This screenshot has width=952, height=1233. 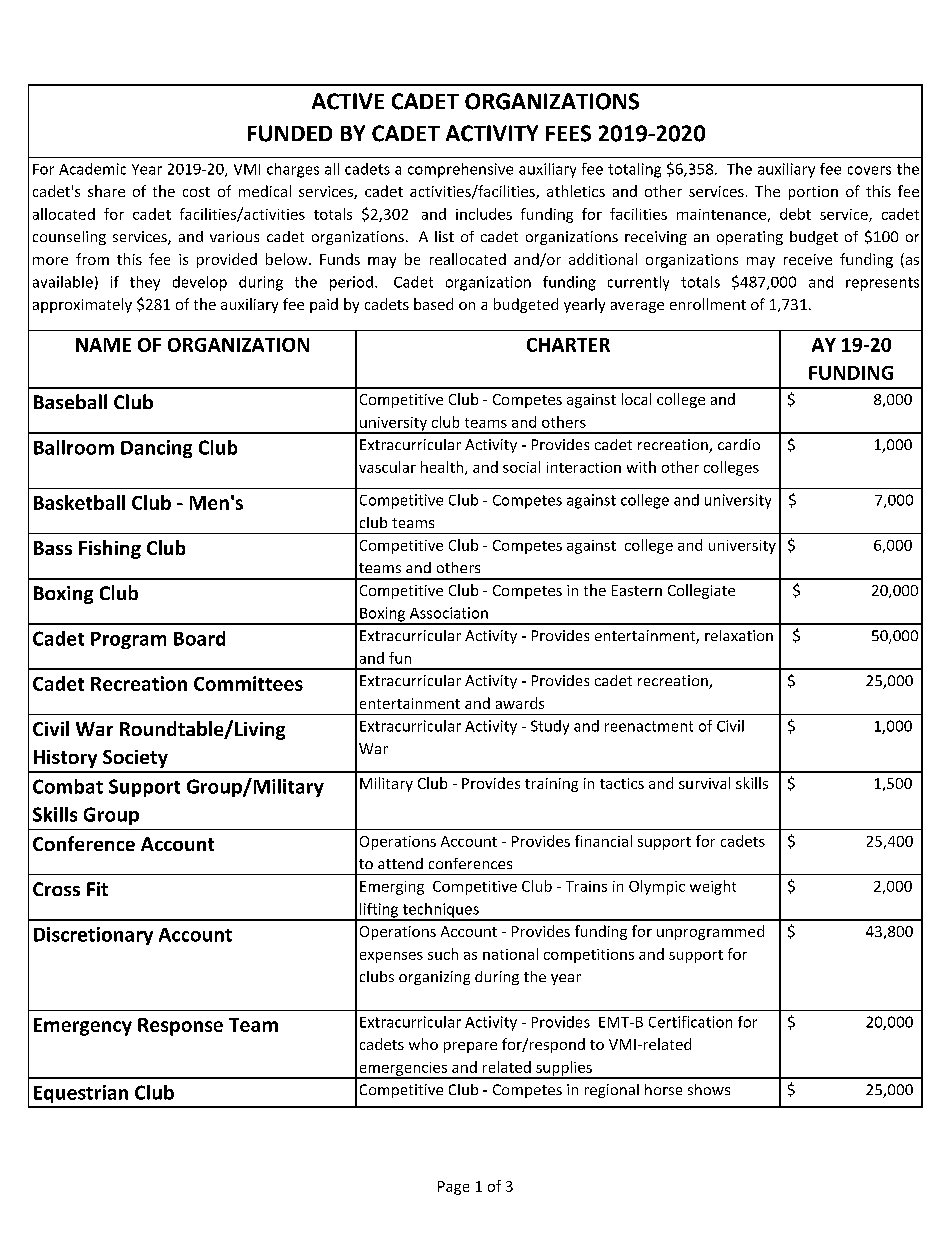 I want to click on health, so click(x=443, y=468).
